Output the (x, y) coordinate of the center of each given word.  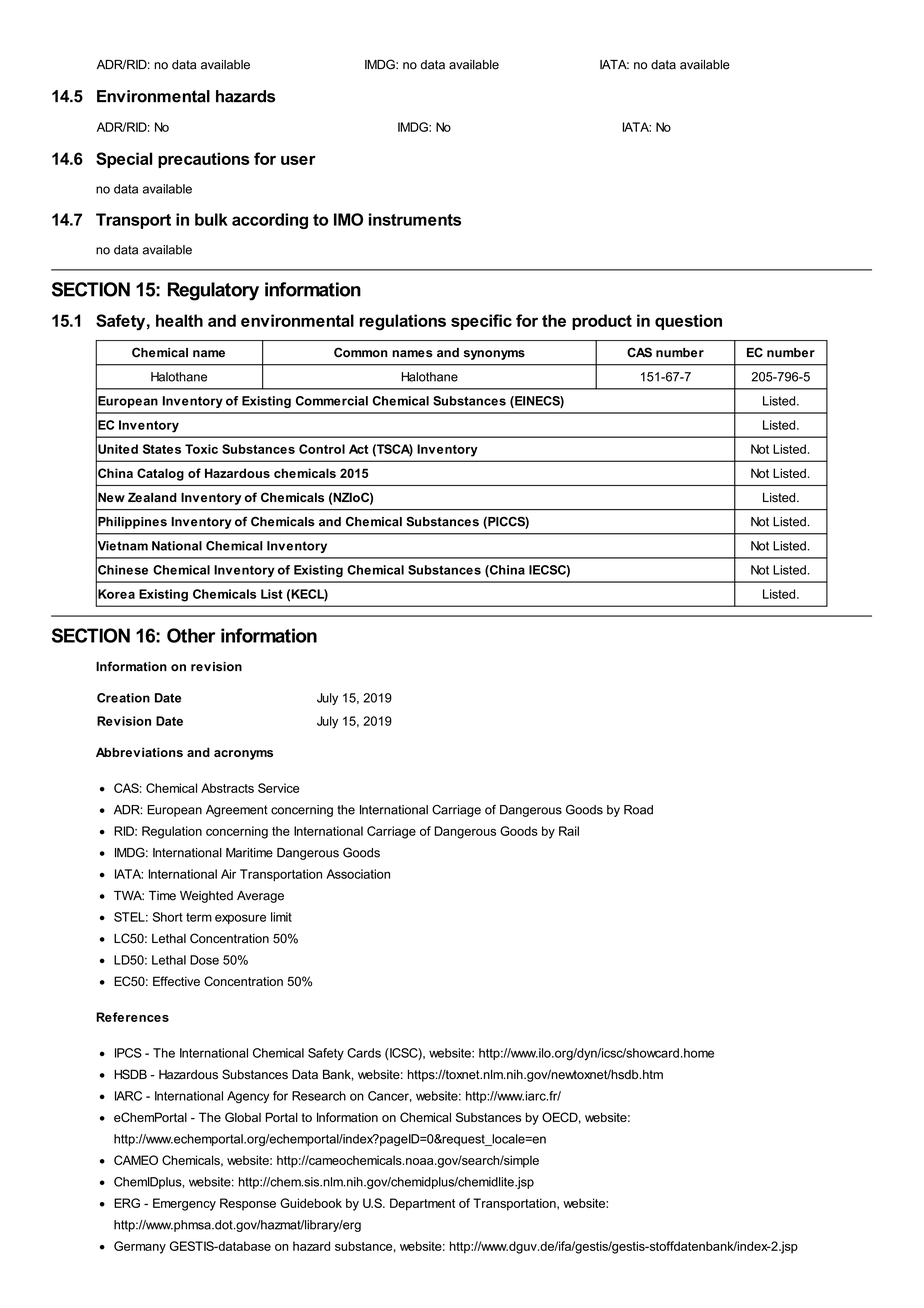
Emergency (184, 1204)
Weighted (206, 897)
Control (322, 449)
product (602, 322)
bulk (211, 219)
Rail (569, 831)
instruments (415, 219)
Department (422, 1204)
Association (358, 874)
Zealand (152, 497)
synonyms (494, 355)
